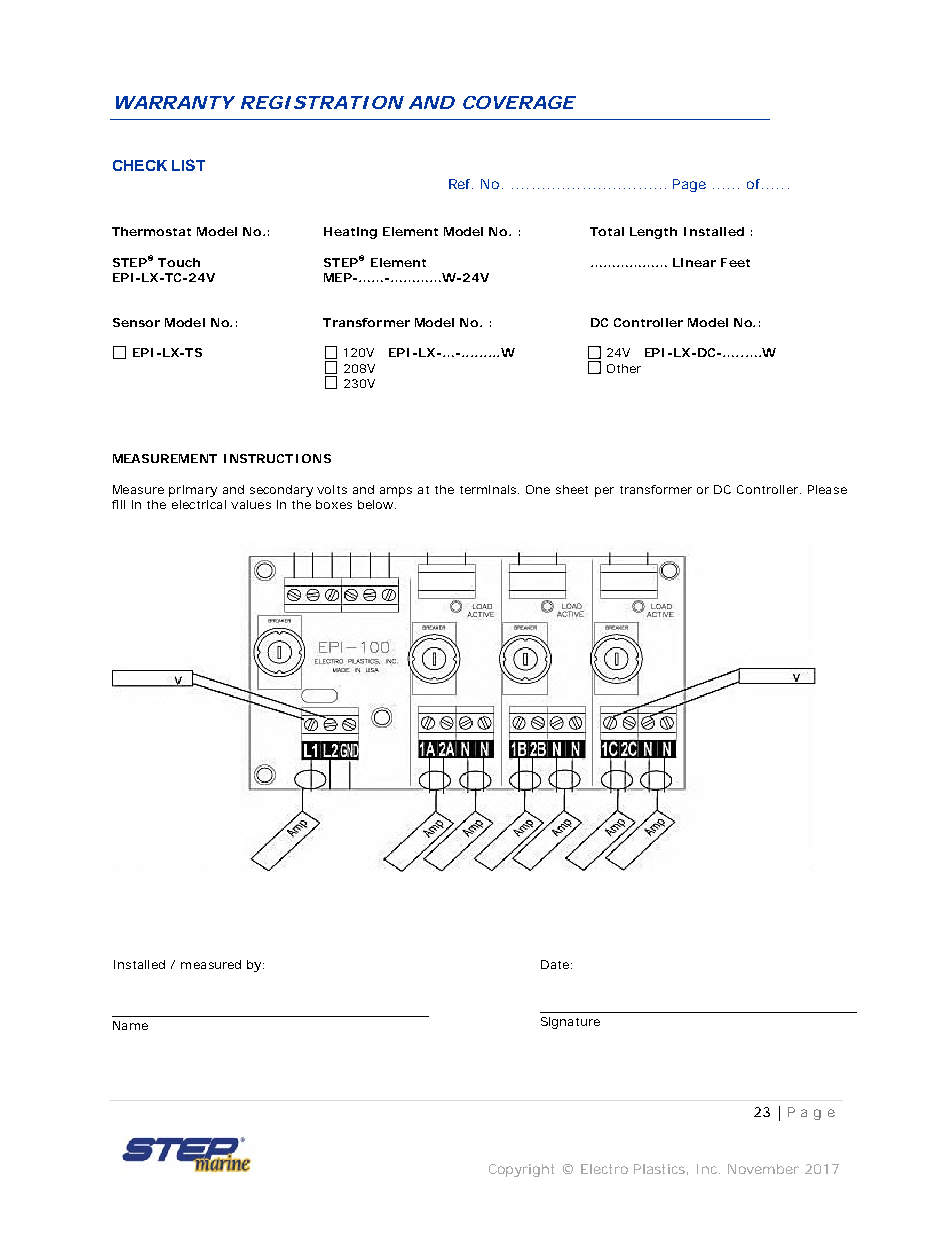  What do you see at coordinates (489, 489) in the document?
I see `terminals` at bounding box center [489, 489].
